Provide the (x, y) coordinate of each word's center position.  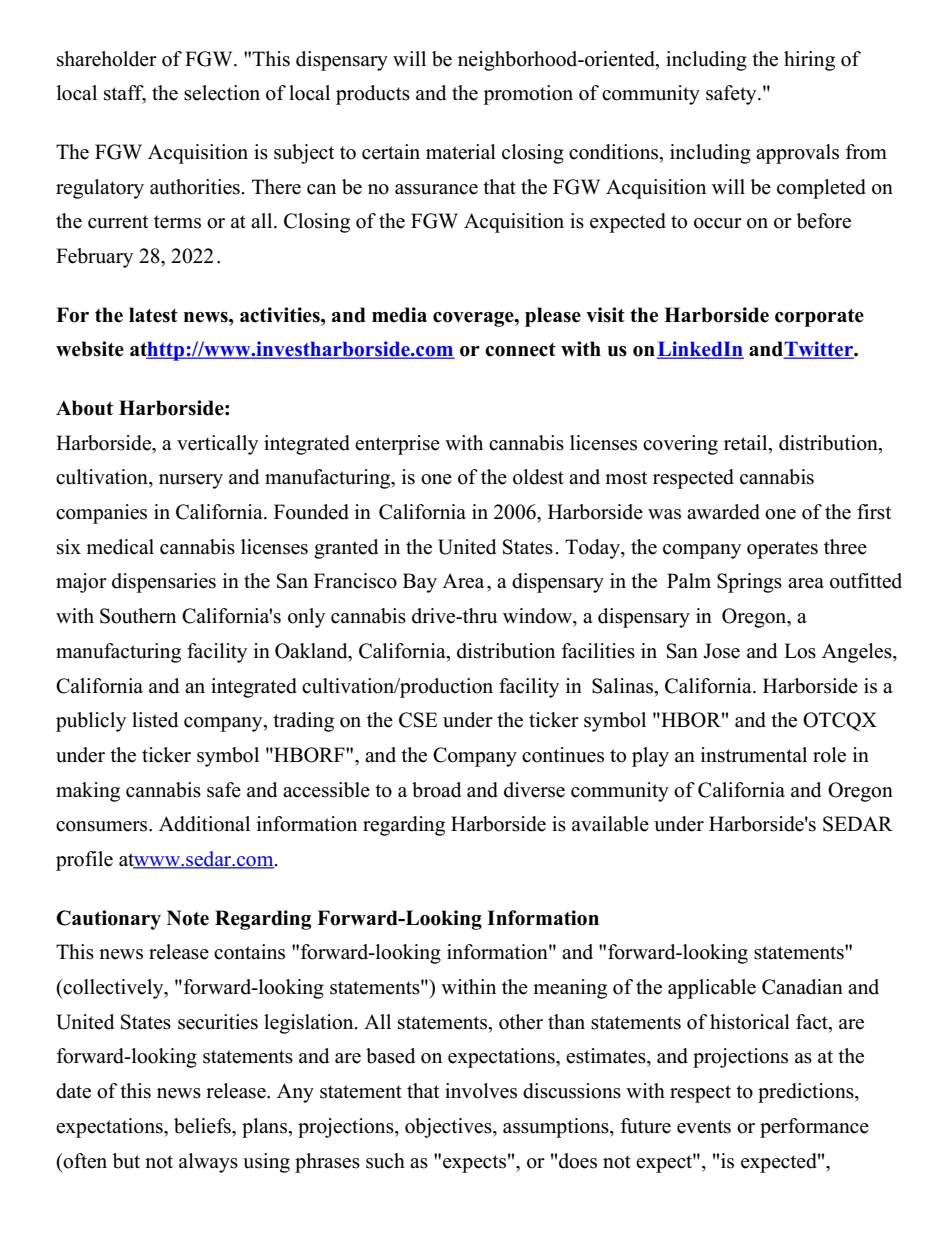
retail (747, 443)
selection (222, 93)
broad (436, 790)
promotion (528, 95)
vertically (217, 445)
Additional (204, 824)
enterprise (397, 445)
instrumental (754, 755)
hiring (809, 61)
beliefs (203, 1126)
